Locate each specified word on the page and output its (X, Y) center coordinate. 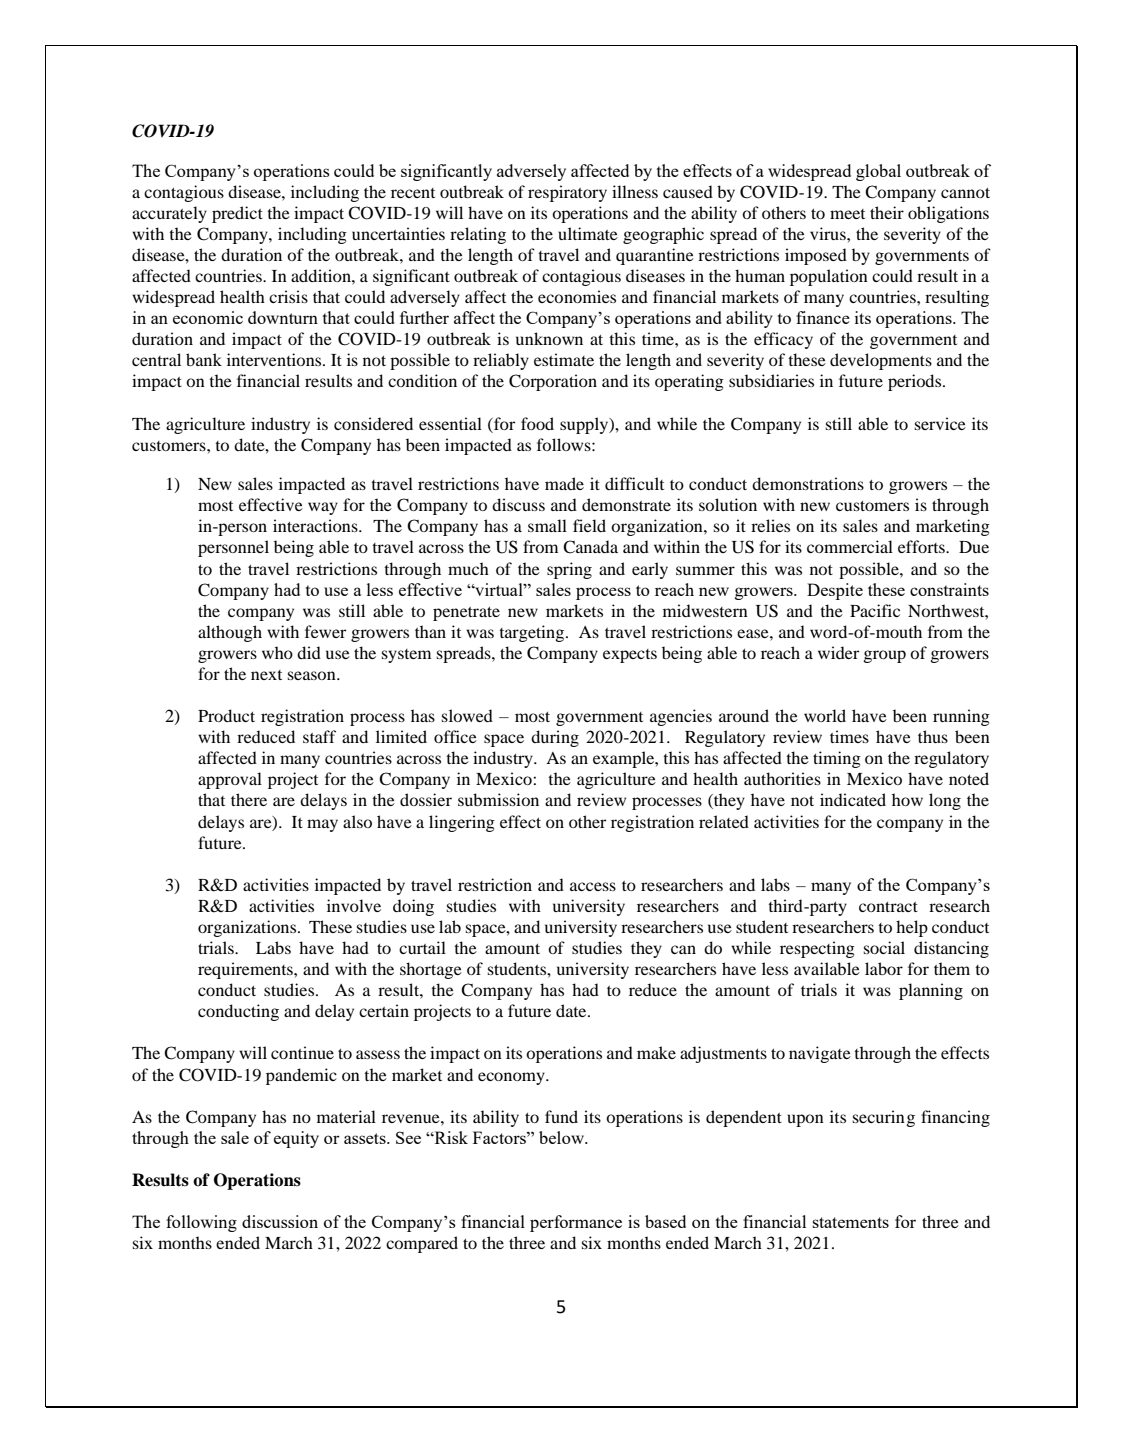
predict (237, 214)
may (322, 825)
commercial (850, 546)
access (593, 886)
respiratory (567, 193)
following (201, 1223)
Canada (590, 547)
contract (888, 907)
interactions (316, 525)
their (887, 212)
